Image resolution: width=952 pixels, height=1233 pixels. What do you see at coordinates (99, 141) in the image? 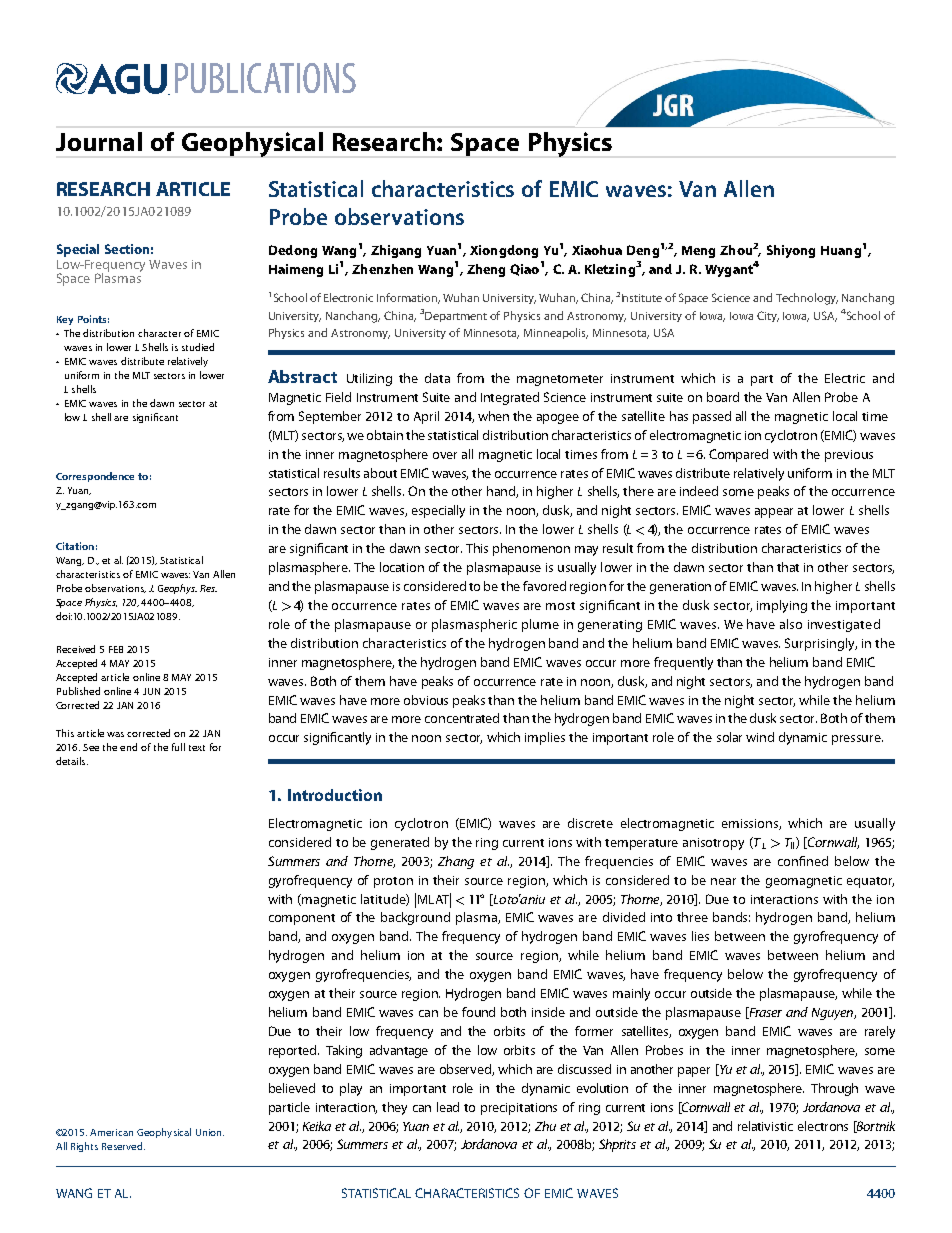
I see `Journal` at bounding box center [99, 141].
